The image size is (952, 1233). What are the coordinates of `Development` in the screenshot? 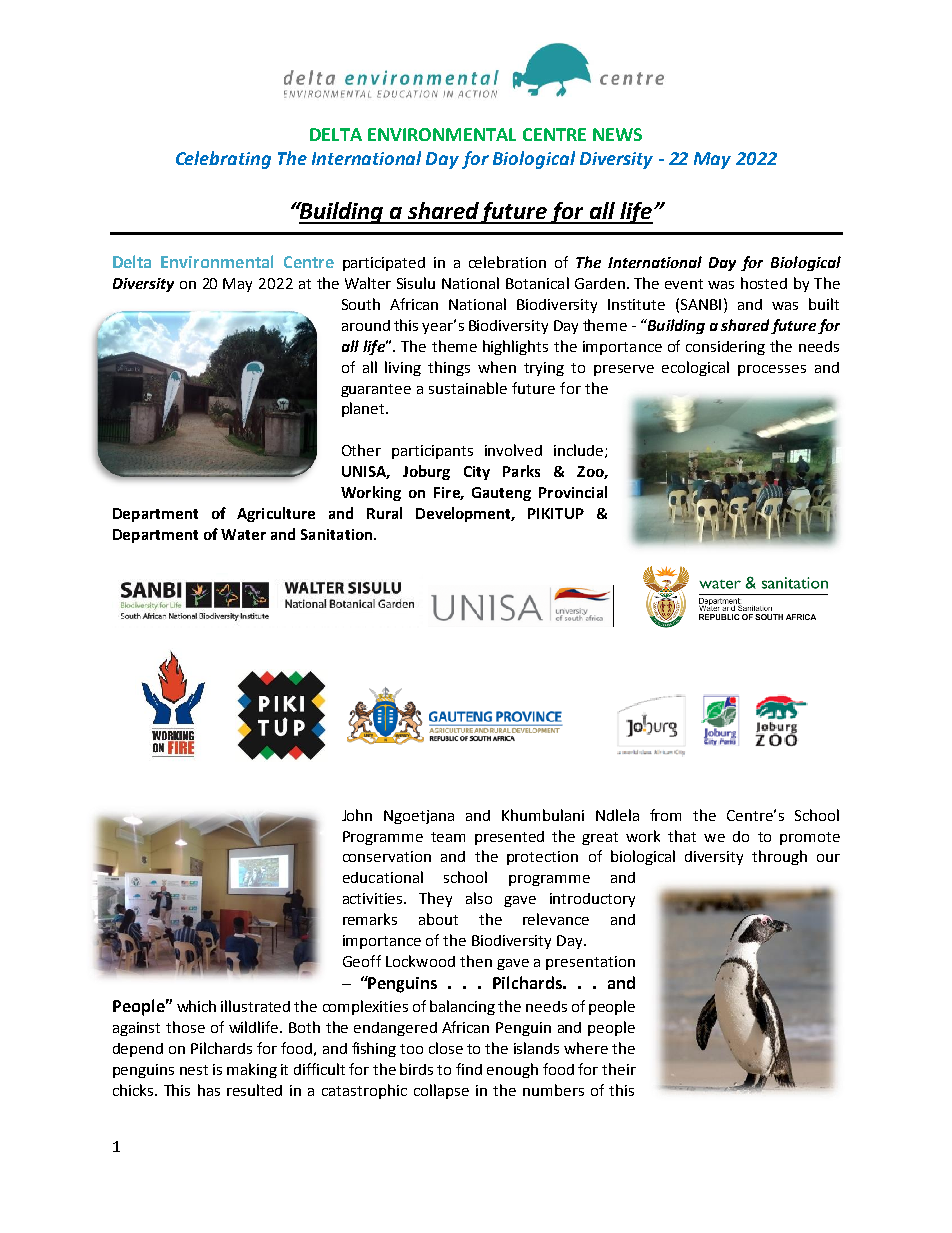 It's located at (465, 514).
